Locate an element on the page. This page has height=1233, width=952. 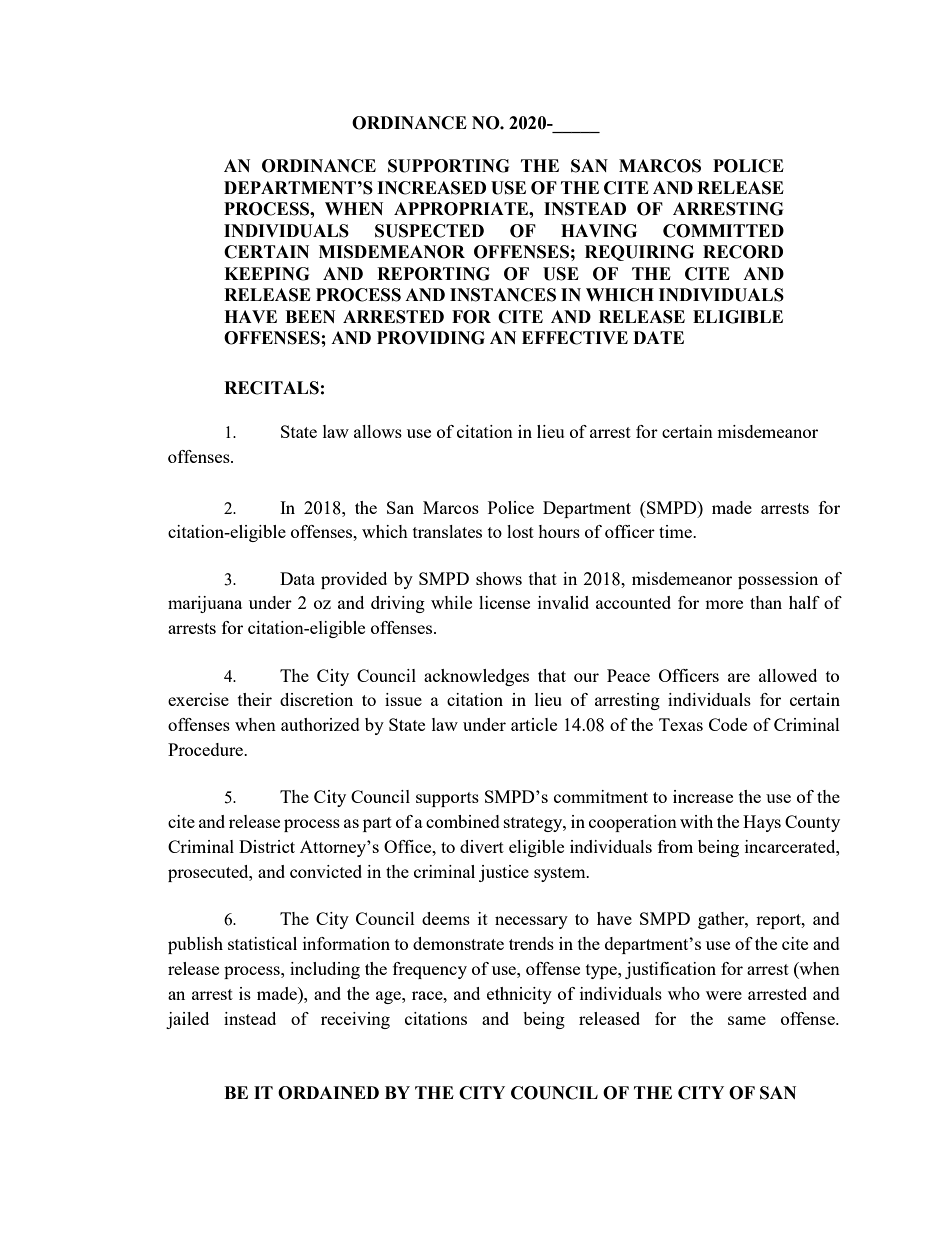
license is located at coordinates (504, 602).
